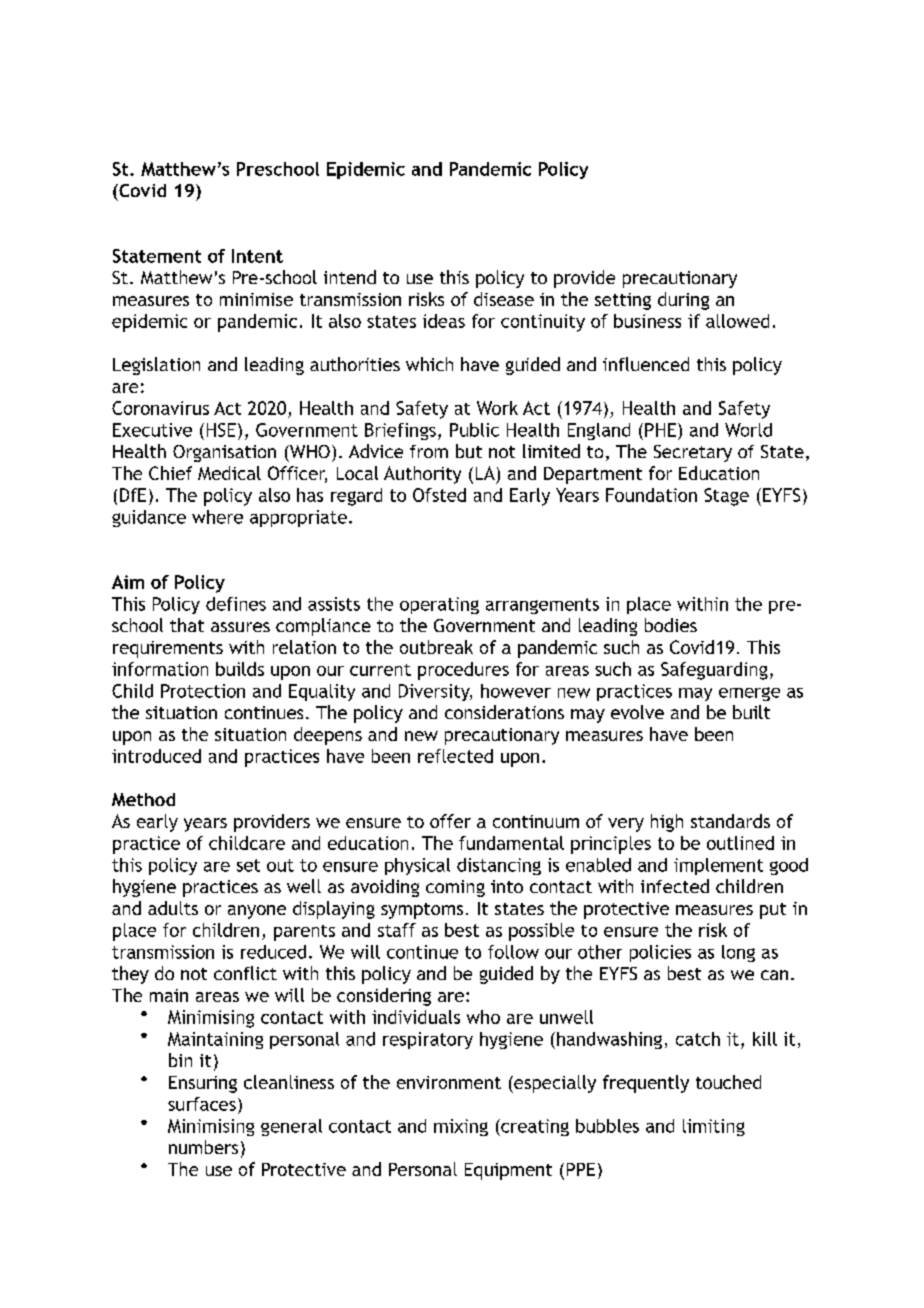 The image size is (924, 1308). What do you see at coordinates (714, 1127) in the screenshot?
I see `limiting` at bounding box center [714, 1127].
